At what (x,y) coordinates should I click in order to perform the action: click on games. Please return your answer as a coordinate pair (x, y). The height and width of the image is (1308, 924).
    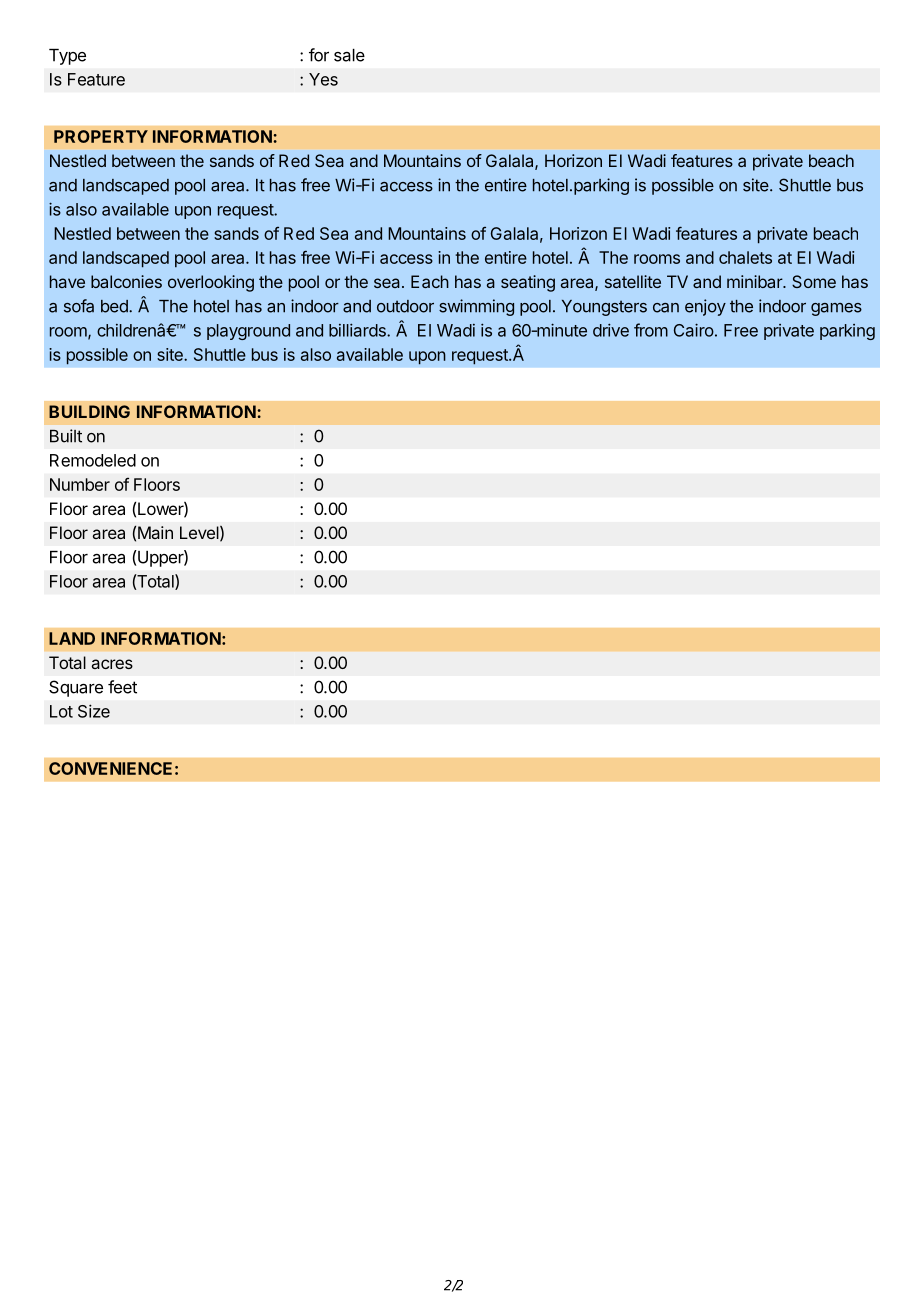
    Looking at the image, I should click on (836, 309).
